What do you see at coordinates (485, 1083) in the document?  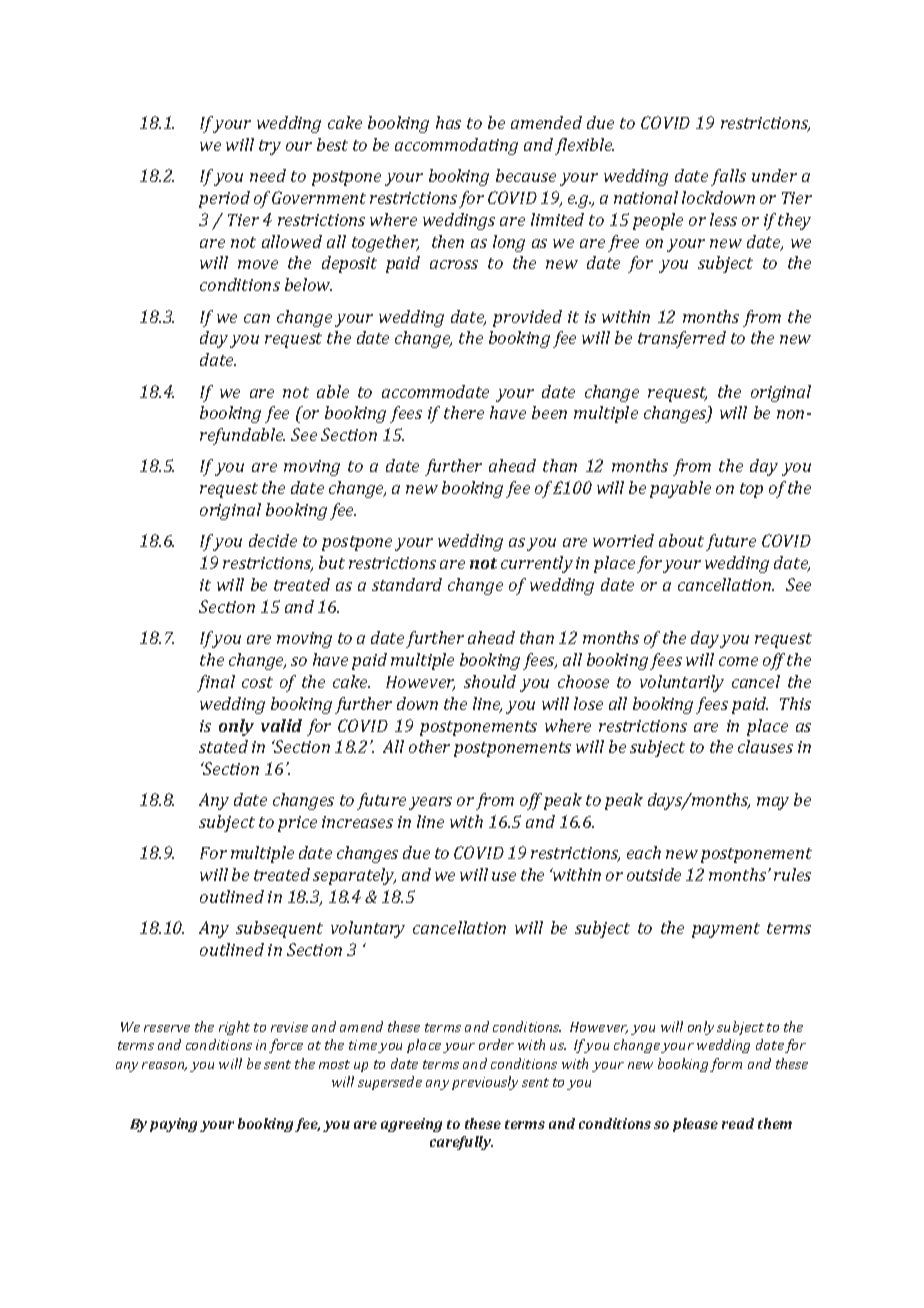 I see `previously` at bounding box center [485, 1083].
